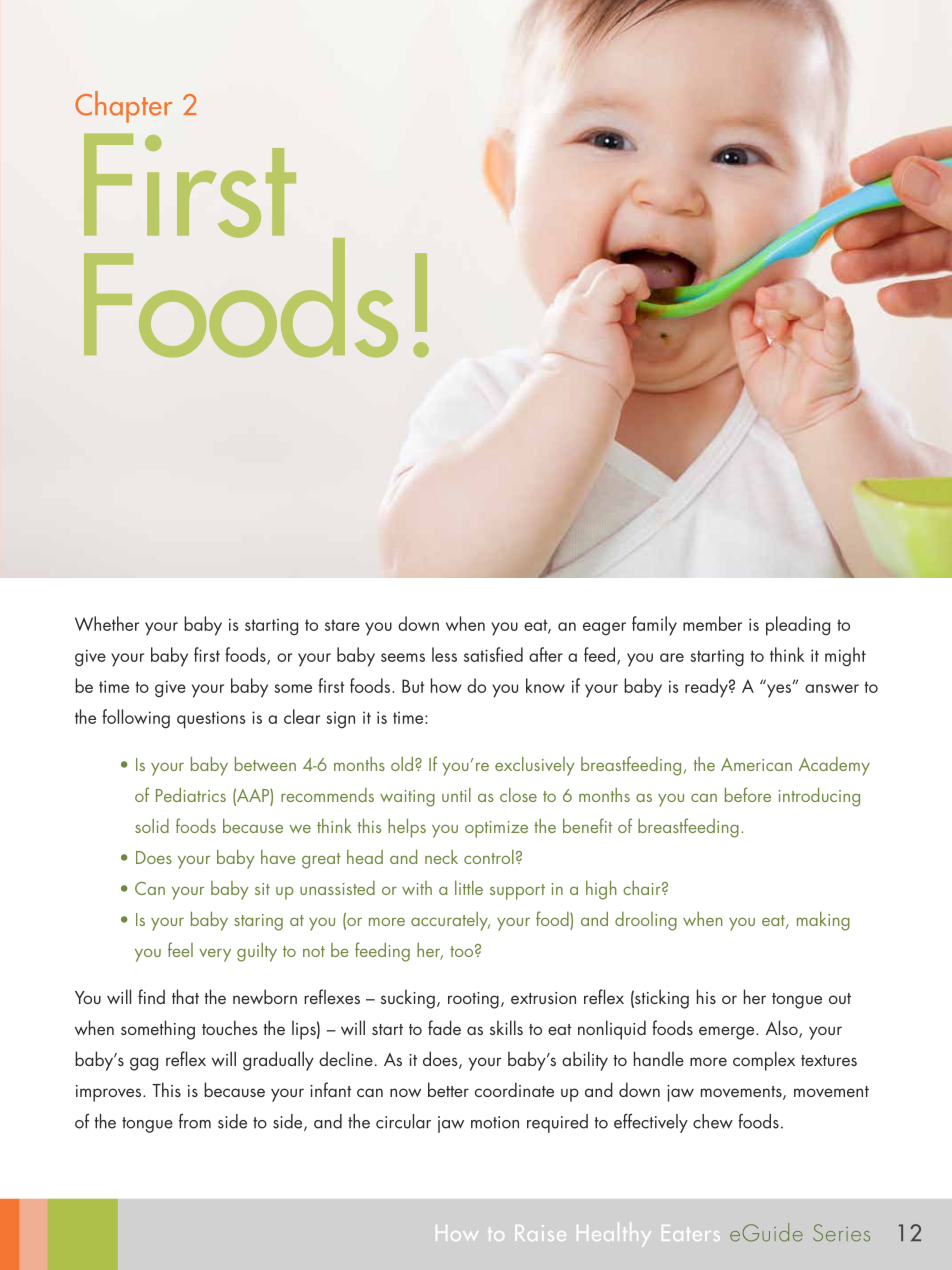  Describe the element at coordinates (342, 625) in the document. I see `stare` at that location.
